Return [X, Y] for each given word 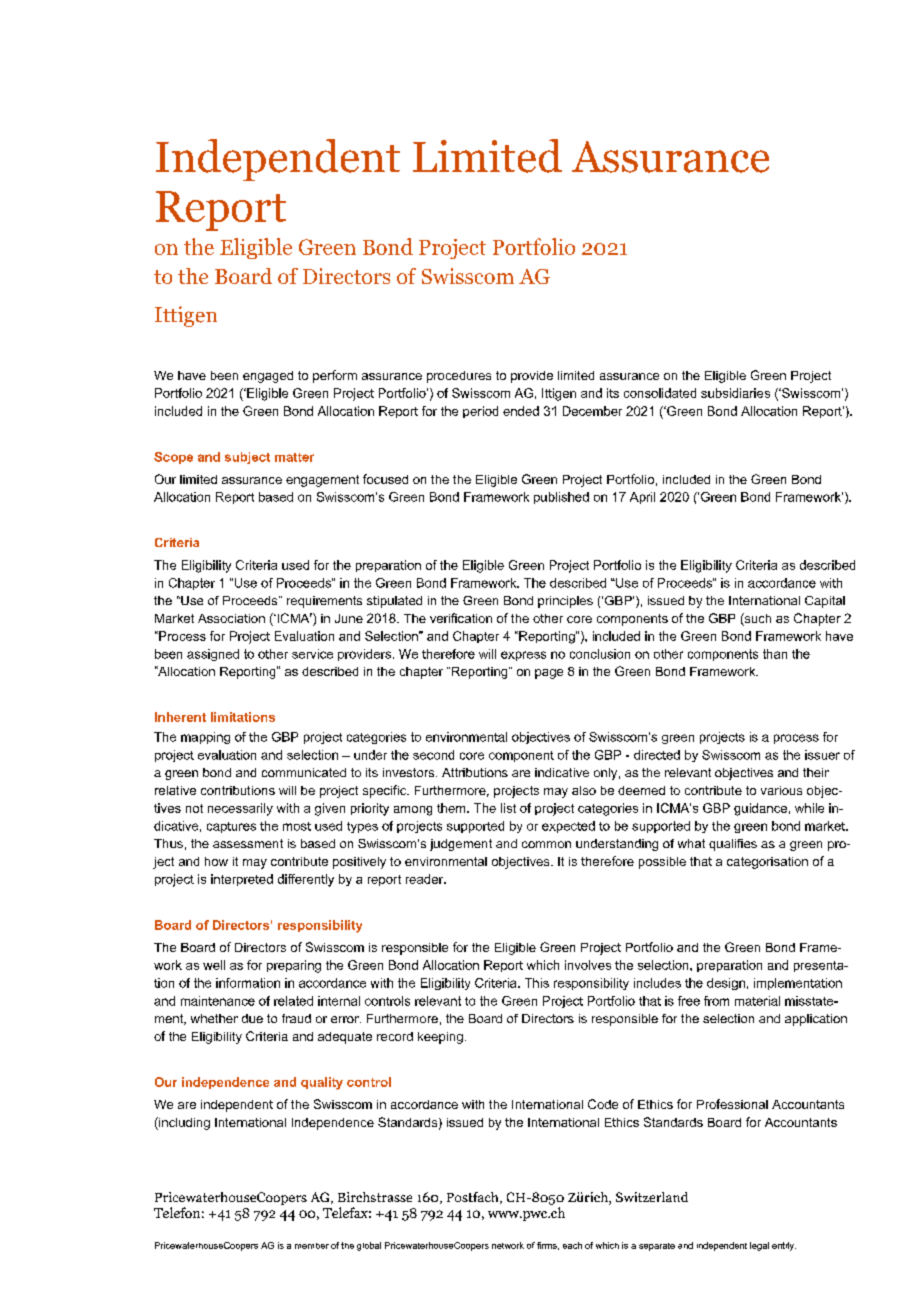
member [312, 1246]
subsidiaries [735, 393]
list [508, 808]
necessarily [240, 809]
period [480, 412]
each [572, 1245]
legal [759, 1246]
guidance [760, 809]
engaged [268, 377]
